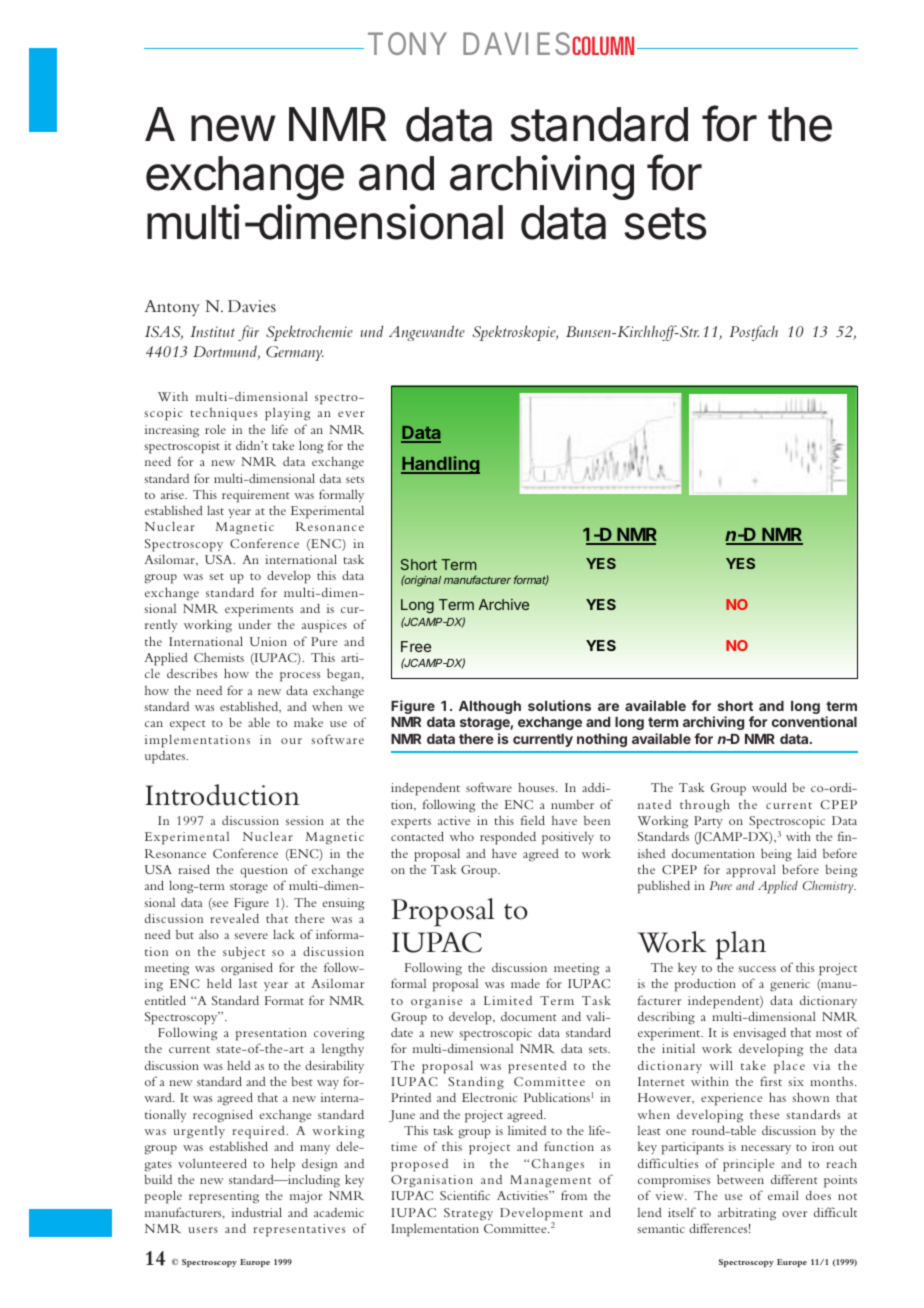 This screenshot has height=1308, width=924. What do you see at coordinates (212, 331) in the screenshot?
I see `Institut` at bounding box center [212, 331].
